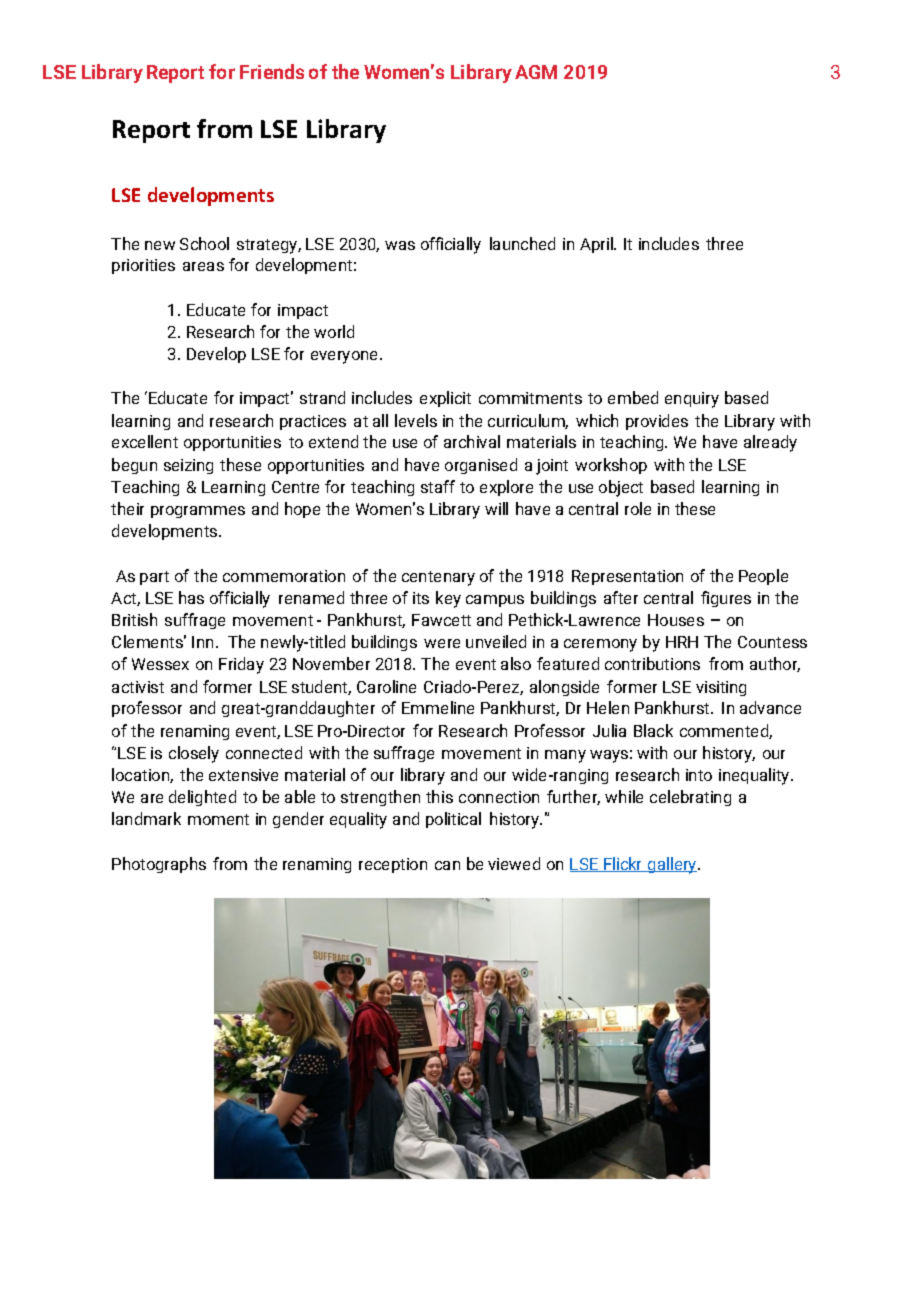  What do you see at coordinates (597, 245) in the document?
I see `April` at bounding box center [597, 245].
